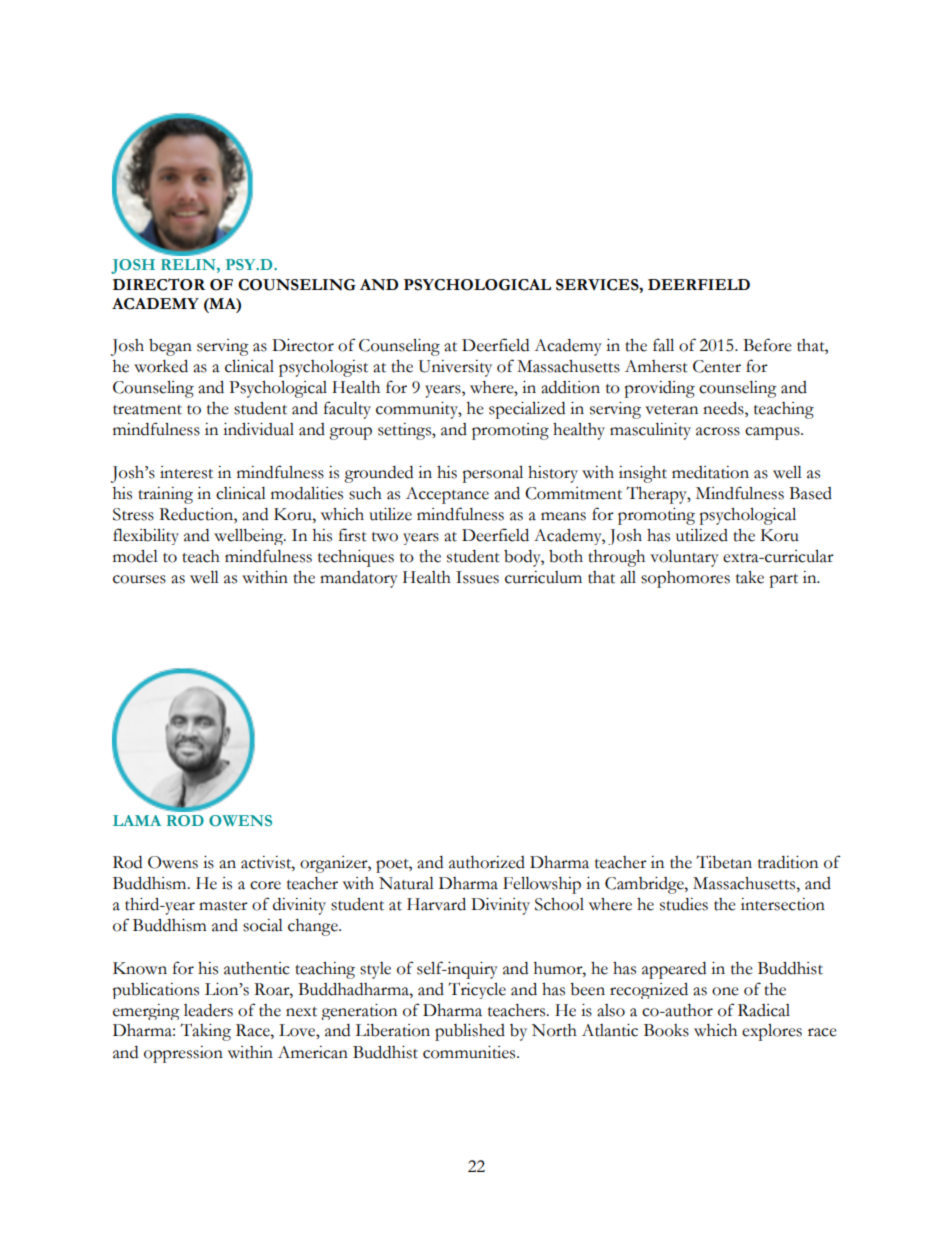  Describe the element at coordinates (161, 366) in the image. I see `worked` at that location.
